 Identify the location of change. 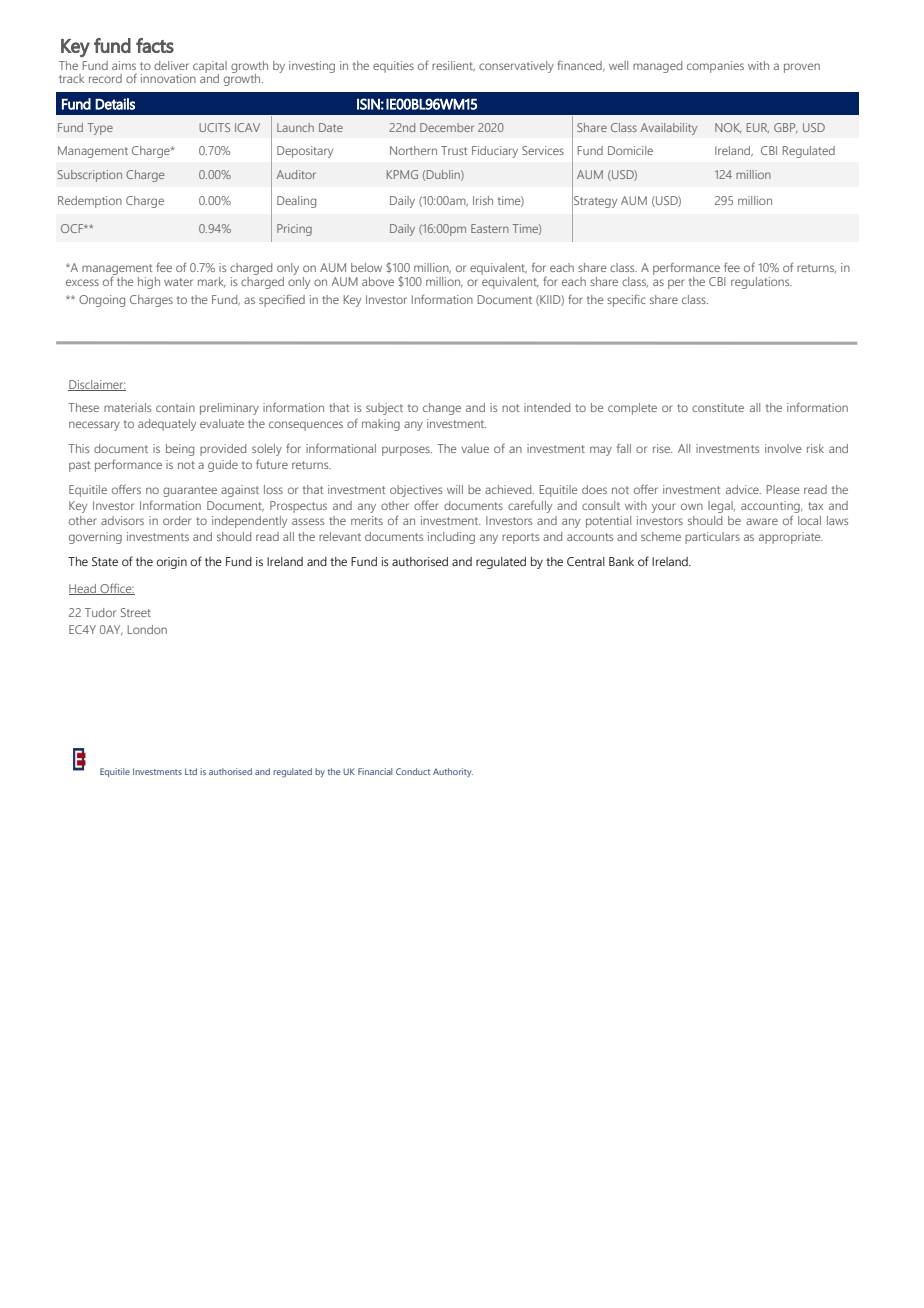
(442, 409).
